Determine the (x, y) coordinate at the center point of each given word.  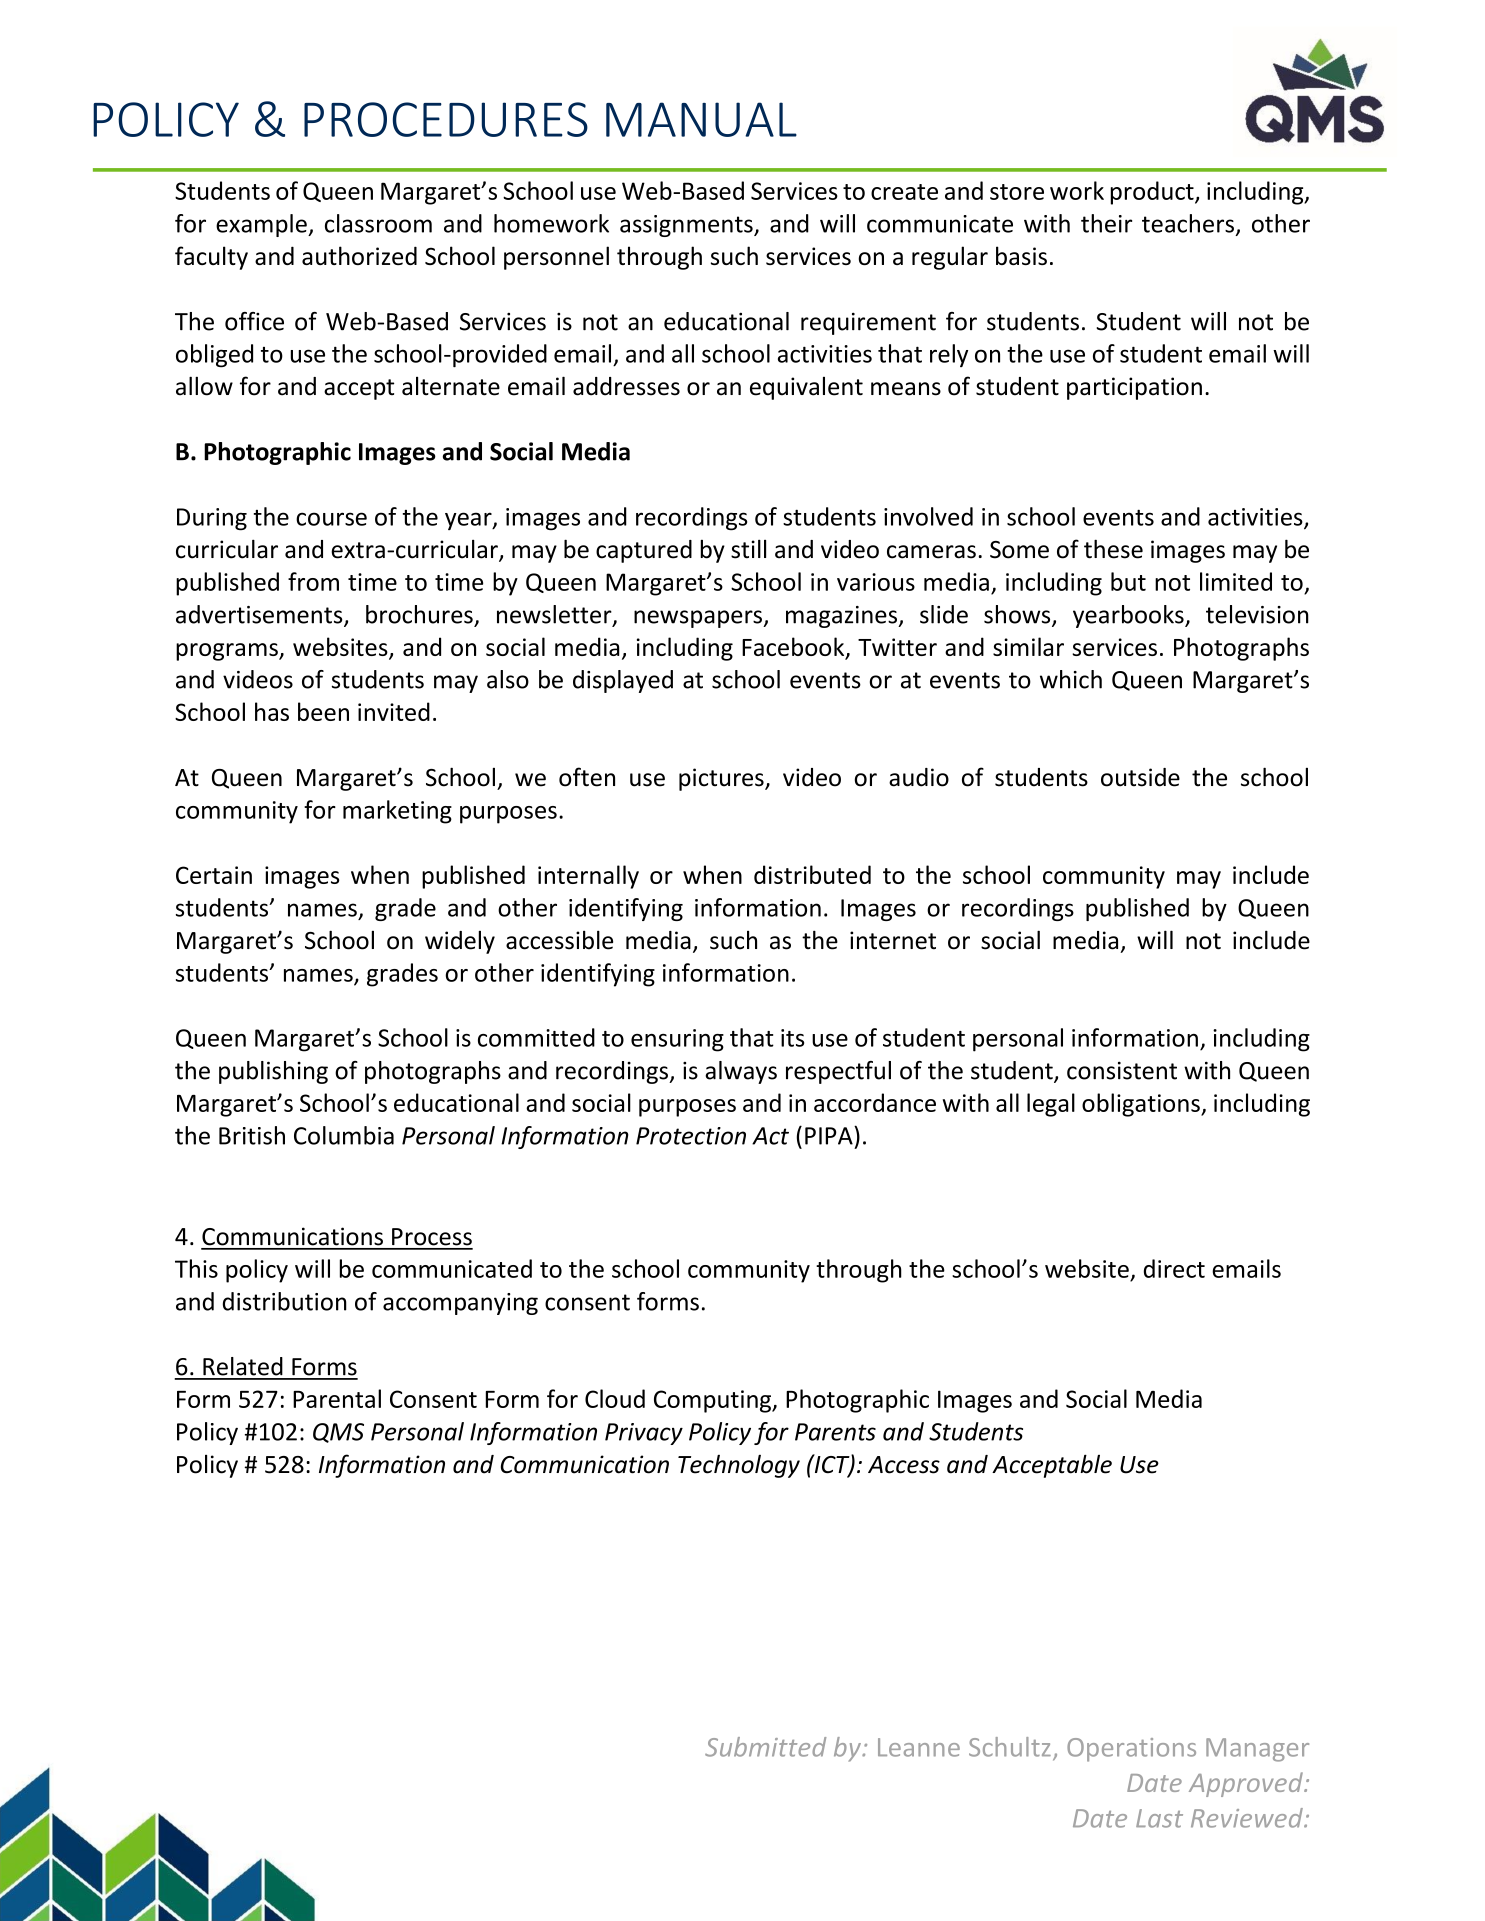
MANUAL (701, 119)
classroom (378, 223)
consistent (1122, 1070)
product (1153, 193)
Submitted (765, 1747)
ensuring (677, 1040)
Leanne (919, 1747)
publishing (273, 1072)
